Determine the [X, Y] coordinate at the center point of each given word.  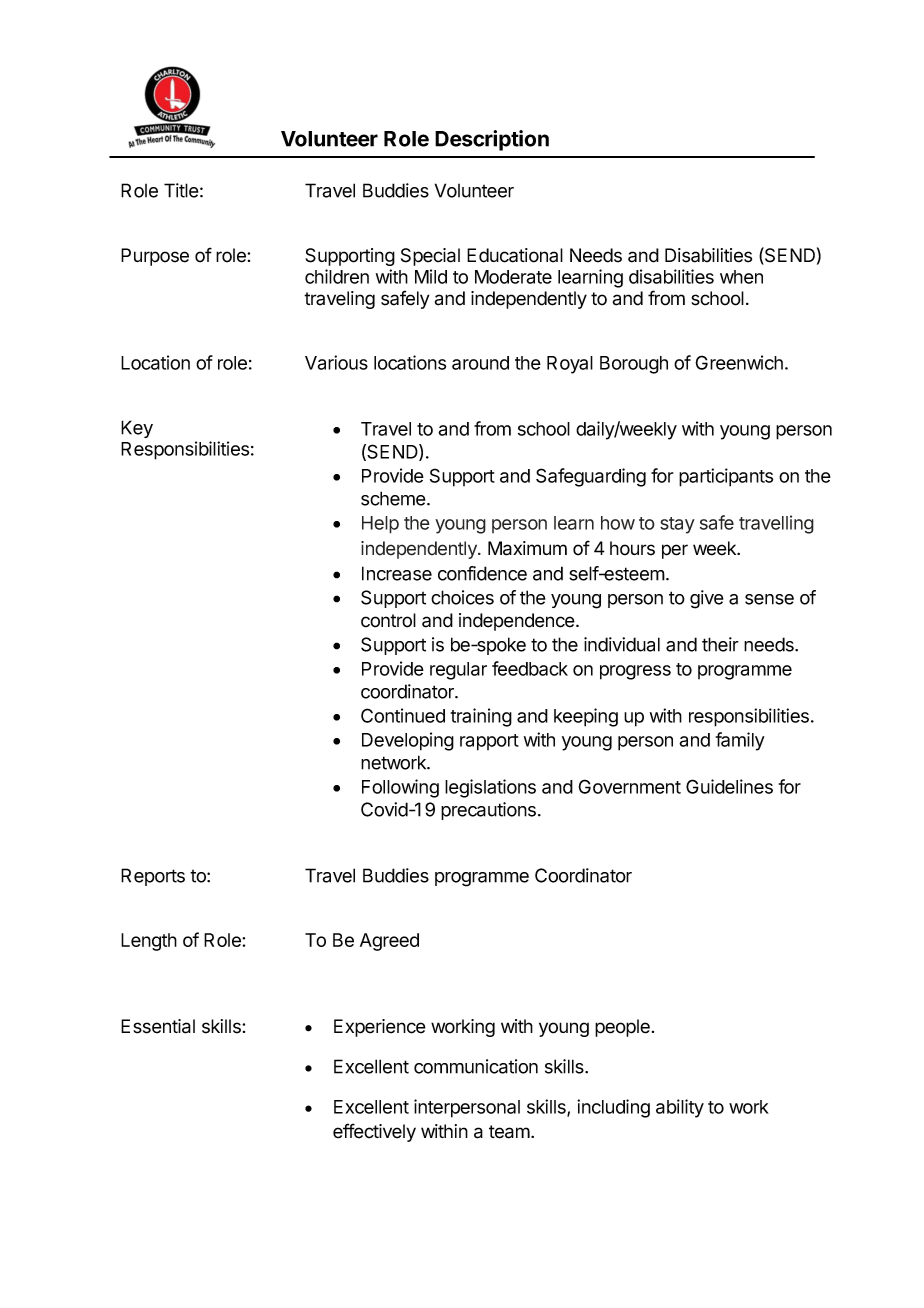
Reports [153, 877]
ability [680, 1108]
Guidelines [729, 786]
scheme [393, 498]
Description [492, 140]
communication [476, 1066]
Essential [158, 1026]
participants [726, 477]
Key [137, 429]
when [741, 277]
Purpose [155, 257]
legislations [490, 788]
